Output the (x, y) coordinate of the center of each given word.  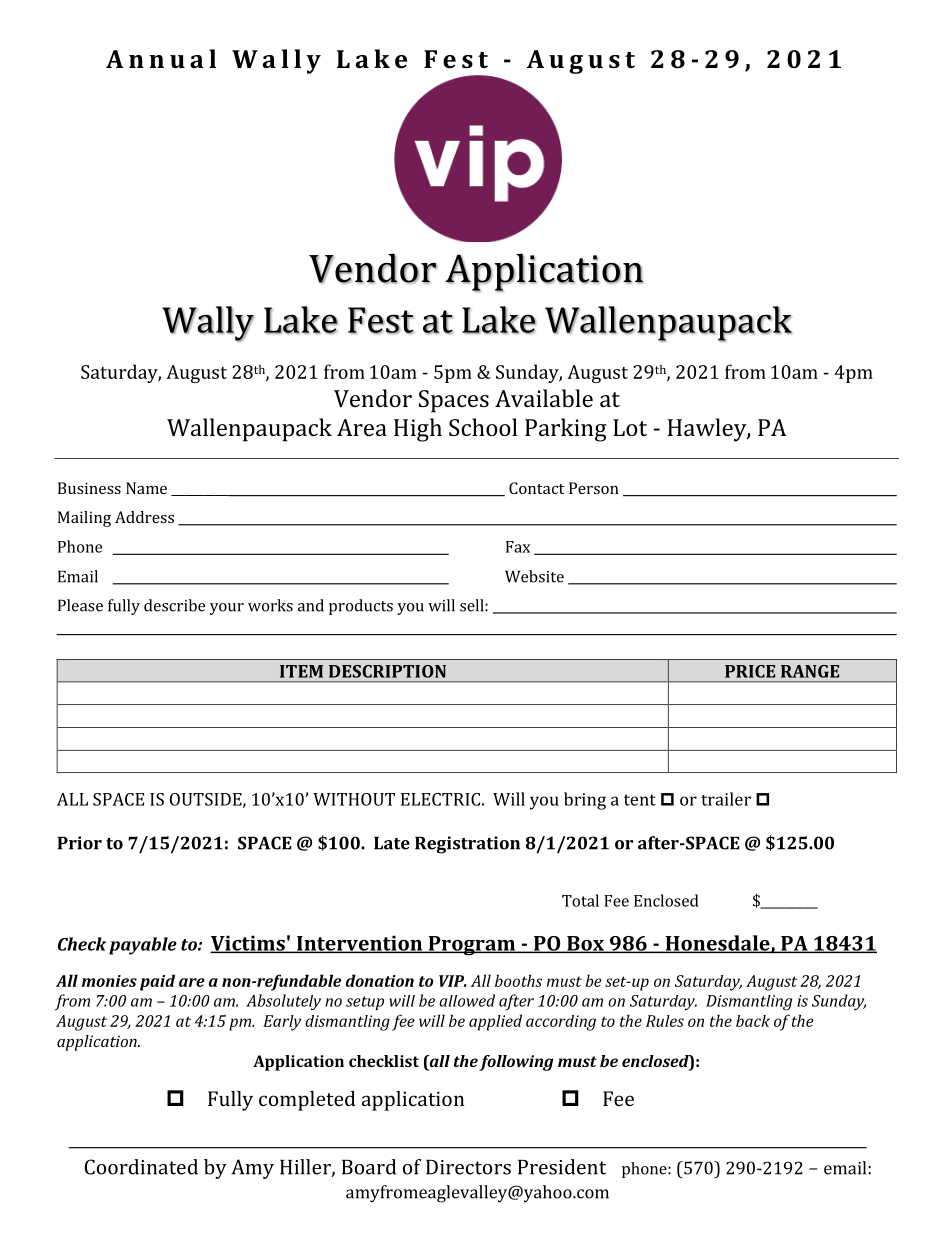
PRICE (750, 671)
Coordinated (141, 1167)
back (753, 1021)
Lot (630, 427)
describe (174, 605)
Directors (468, 1167)
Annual (161, 58)
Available (544, 398)
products (361, 607)
